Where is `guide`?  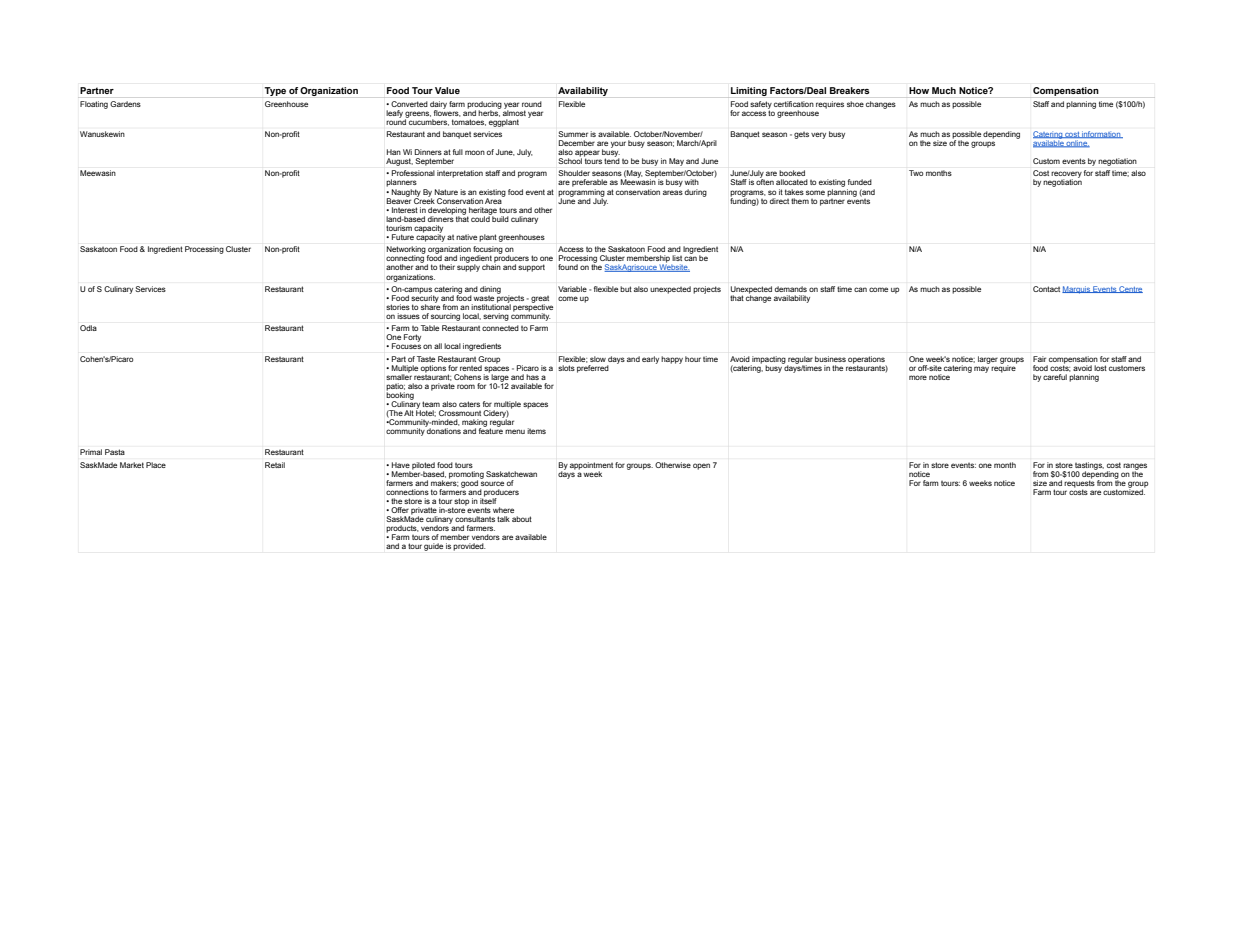 guide is located at coordinates (433, 547).
